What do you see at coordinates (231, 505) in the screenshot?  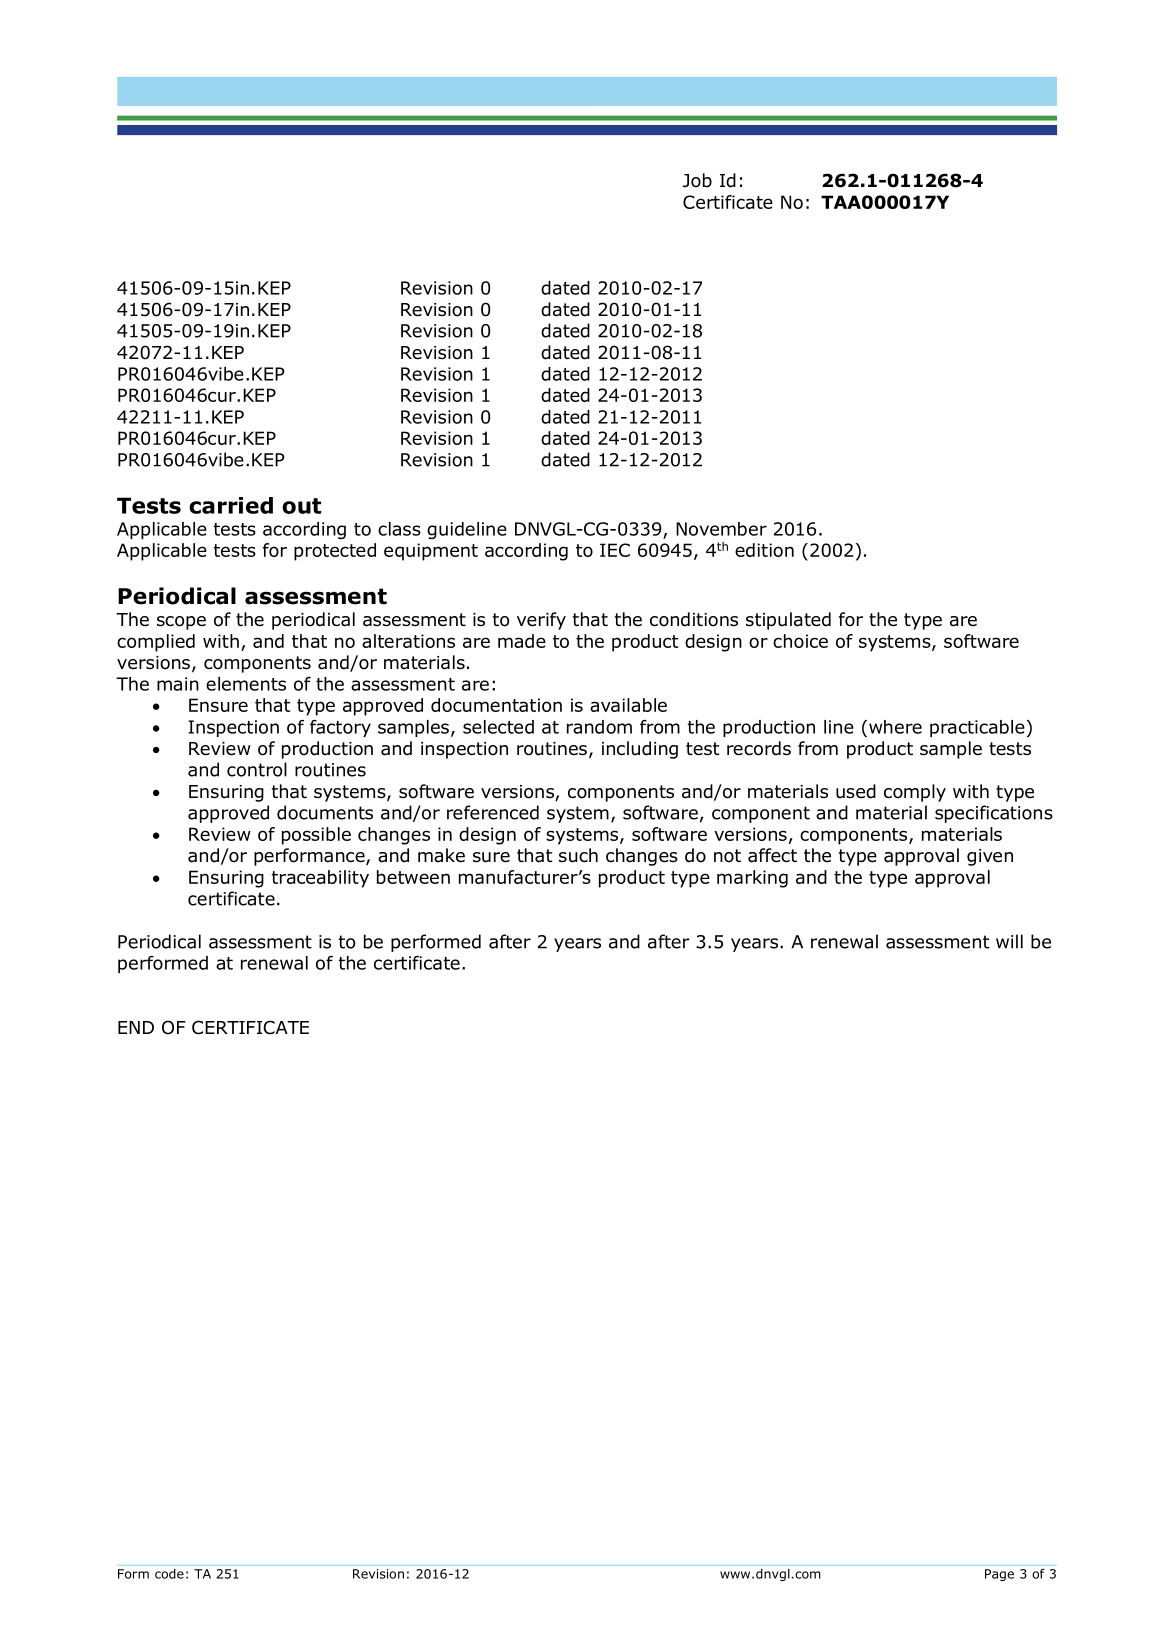 I see `carried` at bounding box center [231, 505].
